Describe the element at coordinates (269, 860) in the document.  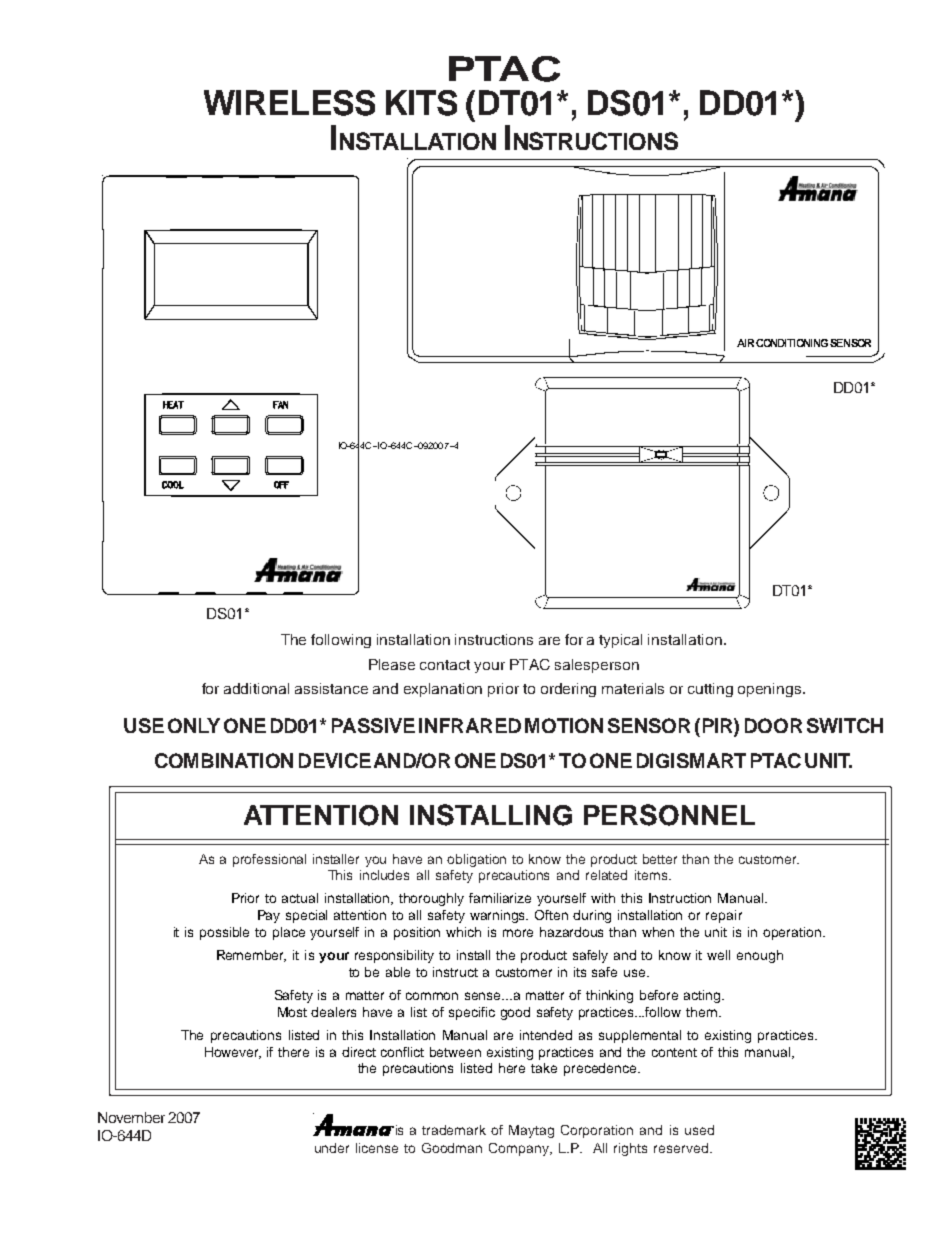
I see `professional` at that location.
